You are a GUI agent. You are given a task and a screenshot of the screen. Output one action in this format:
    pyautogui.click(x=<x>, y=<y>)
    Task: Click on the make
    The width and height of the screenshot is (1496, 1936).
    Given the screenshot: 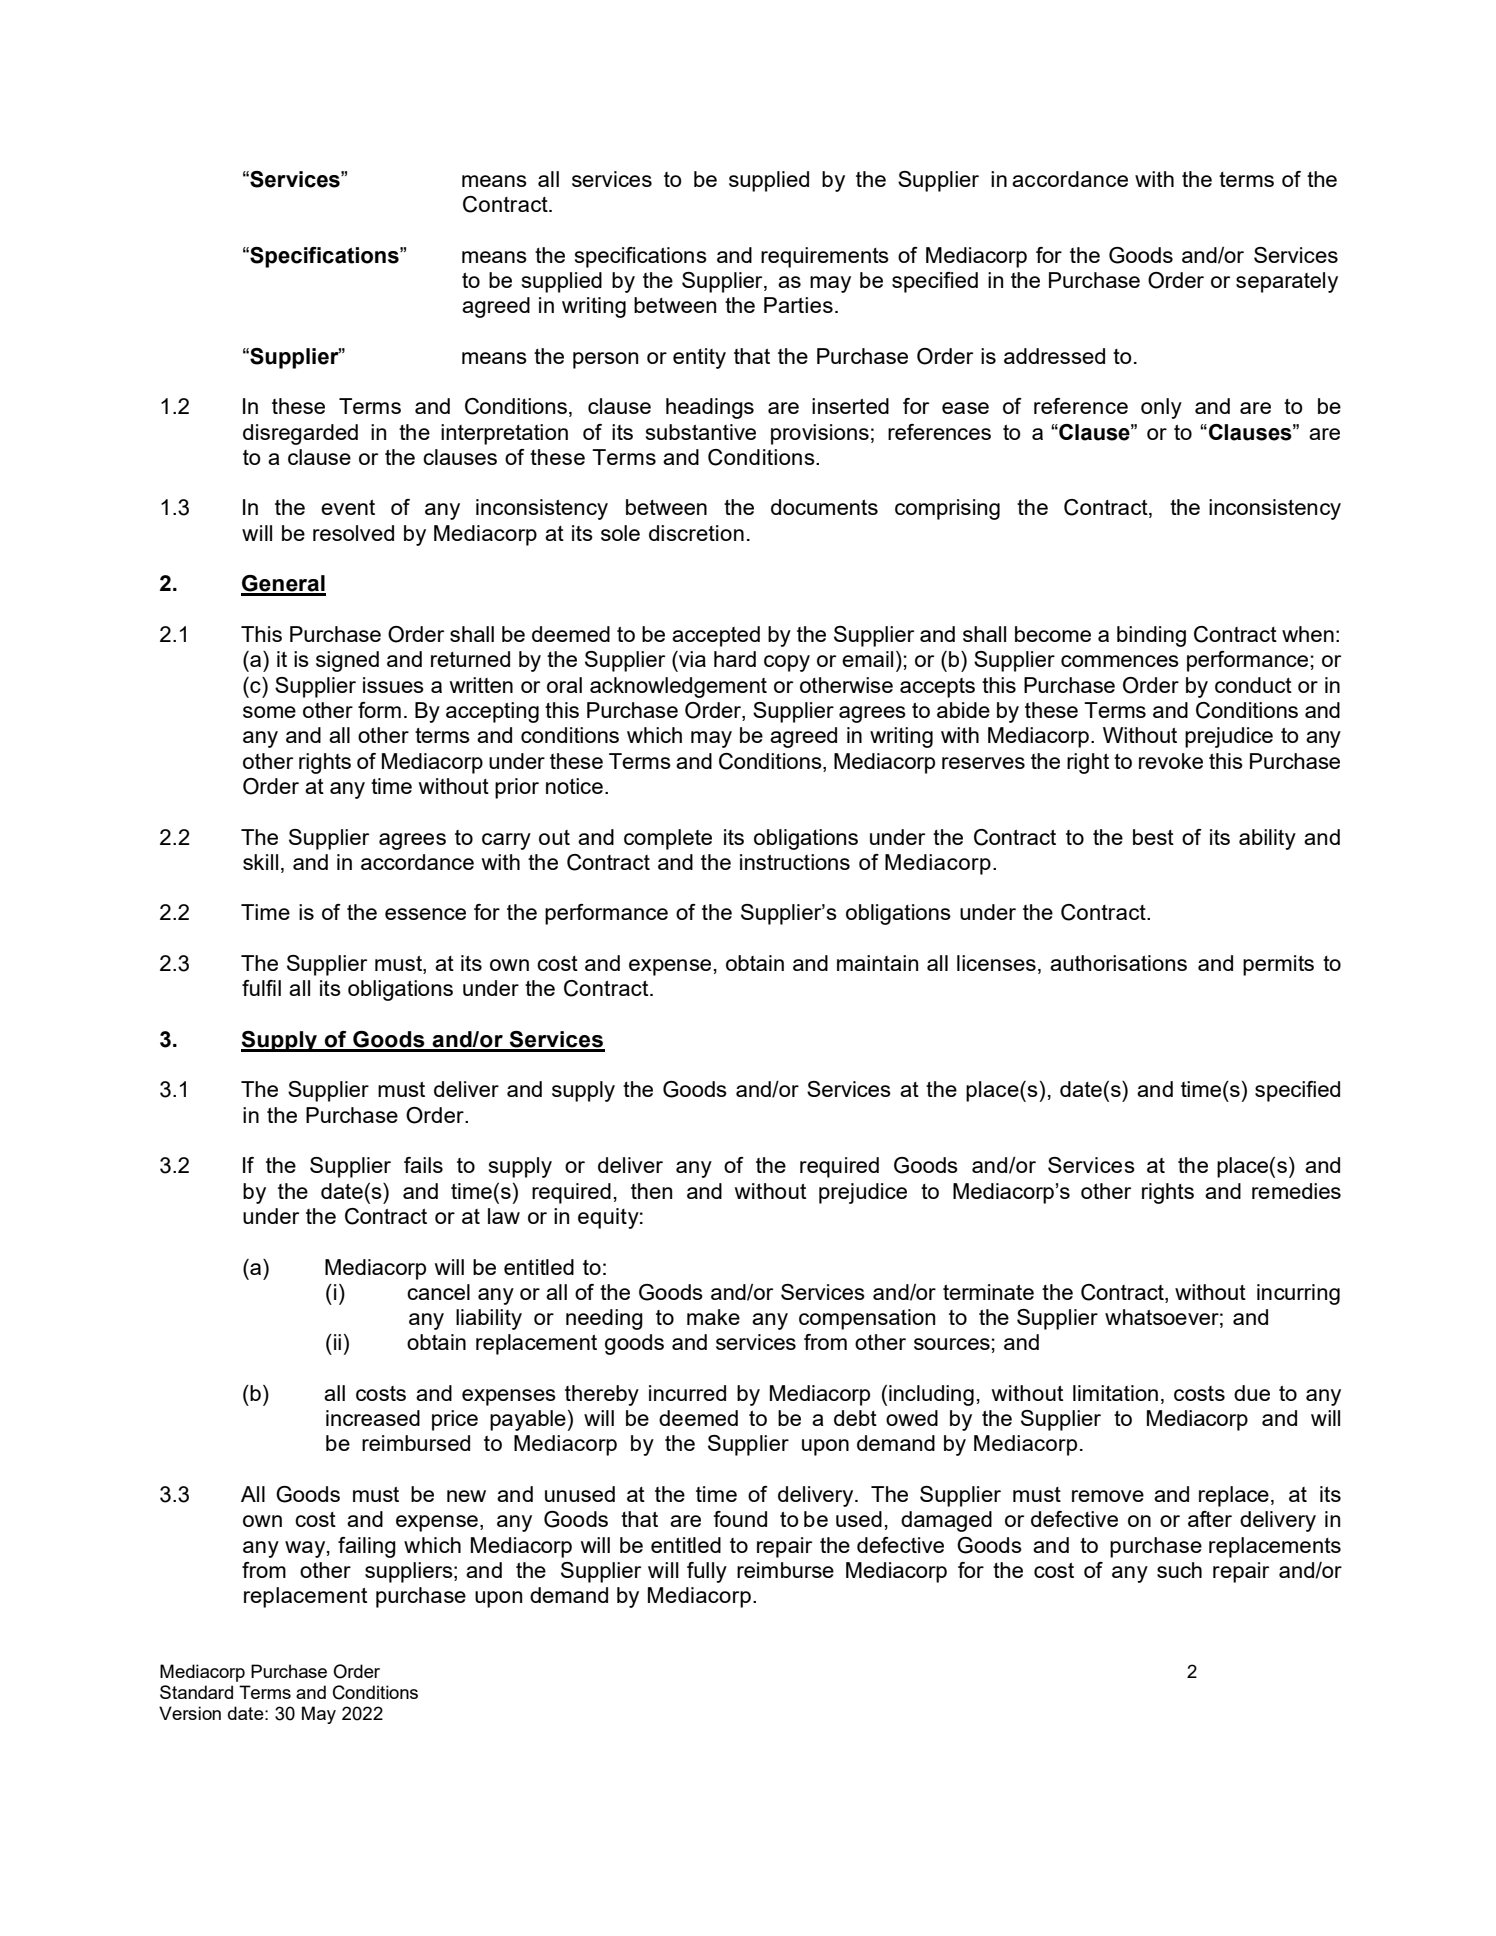 What is the action you would take?
    pyautogui.click(x=713, y=1317)
